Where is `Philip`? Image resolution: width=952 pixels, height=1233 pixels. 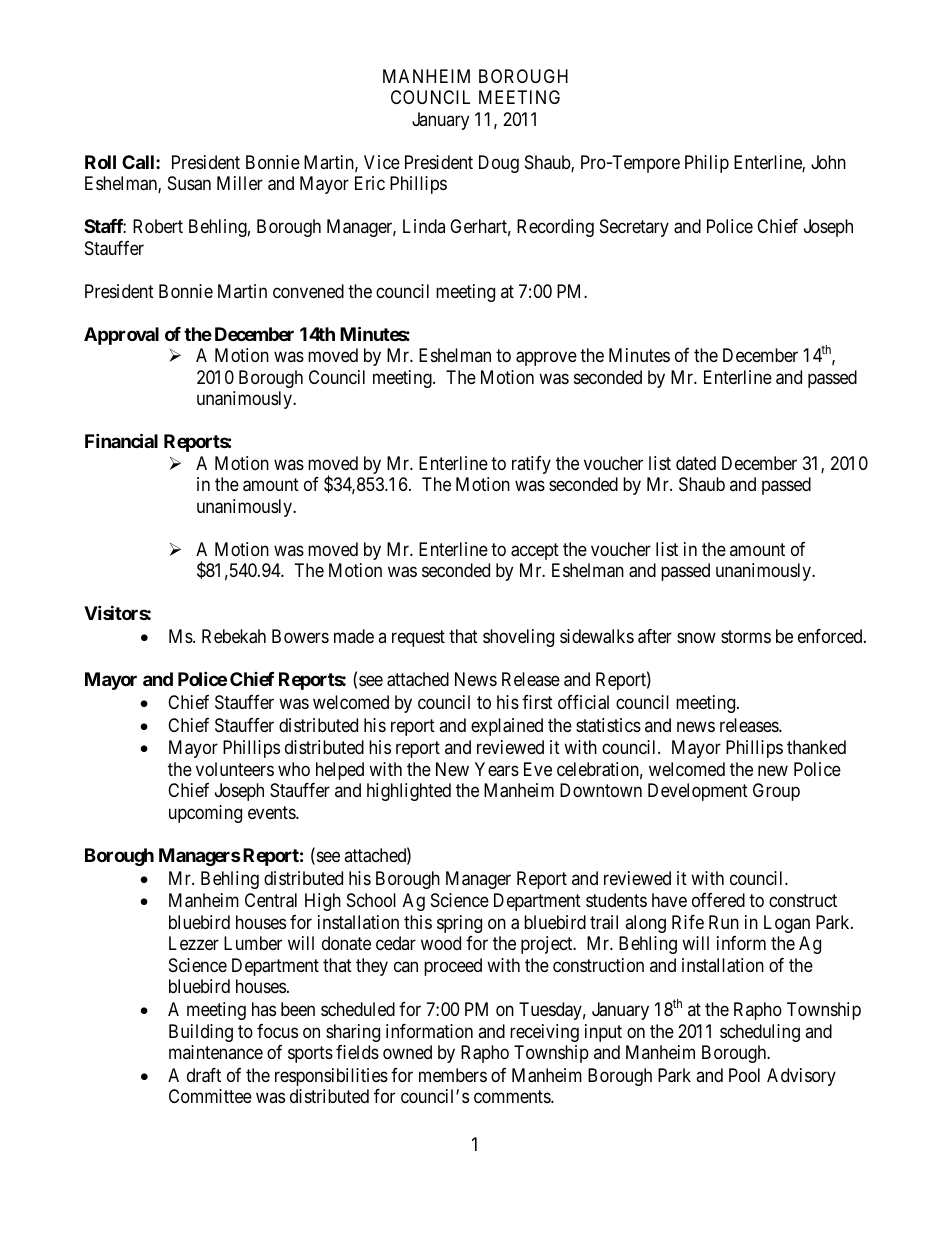
Philip is located at coordinates (707, 164).
